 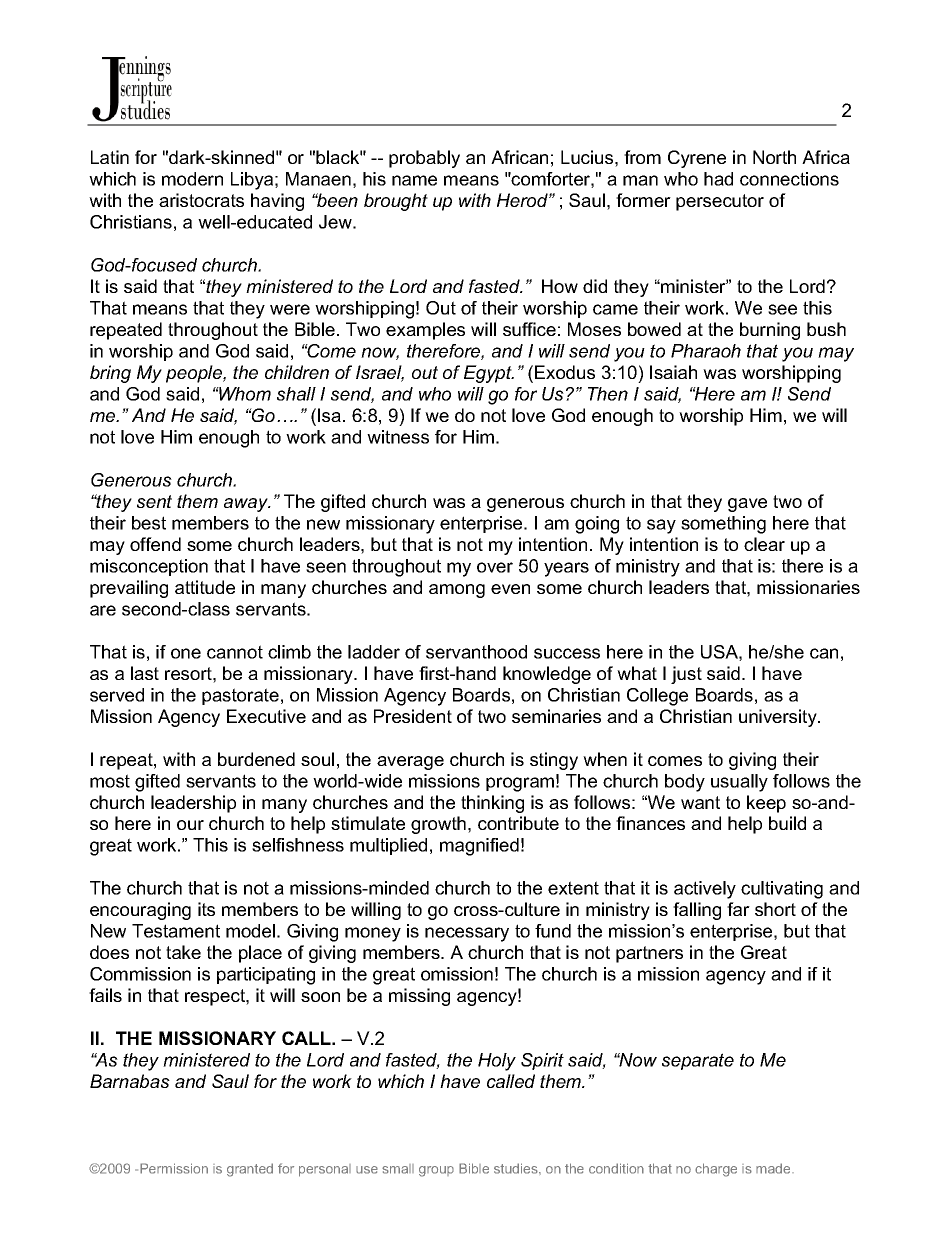 What do you see at coordinates (110, 374) in the page?
I see `bring` at bounding box center [110, 374].
